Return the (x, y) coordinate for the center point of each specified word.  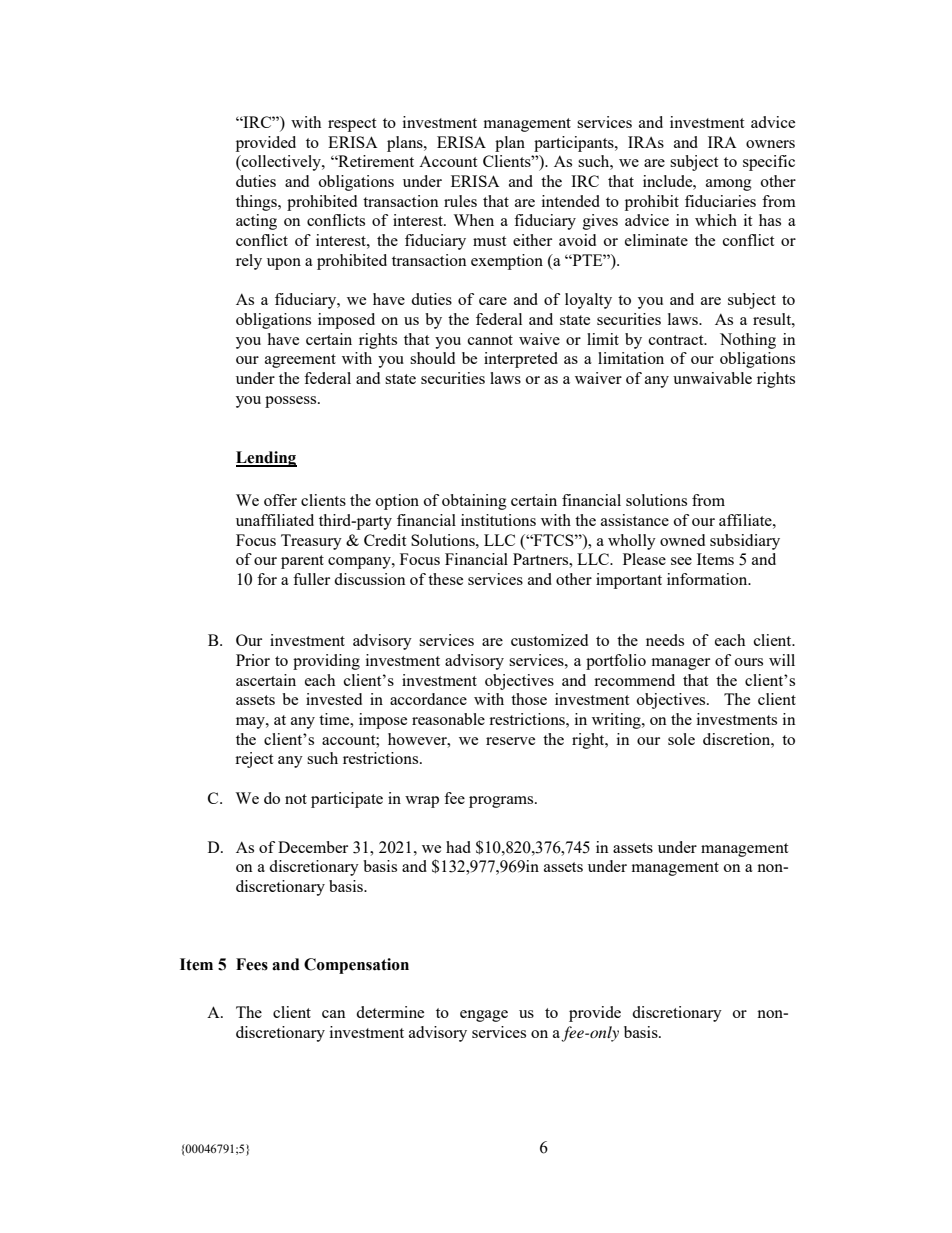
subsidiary (745, 542)
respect (352, 125)
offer (280, 500)
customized (549, 640)
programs (502, 802)
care (493, 301)
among (729, 185)
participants (575, 144)
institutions (498, 520)
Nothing (748, 341)
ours (749, 662)
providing (326, 662)
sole (681, 739)
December (313, 847)
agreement (300, 361)
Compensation (356, 966)
